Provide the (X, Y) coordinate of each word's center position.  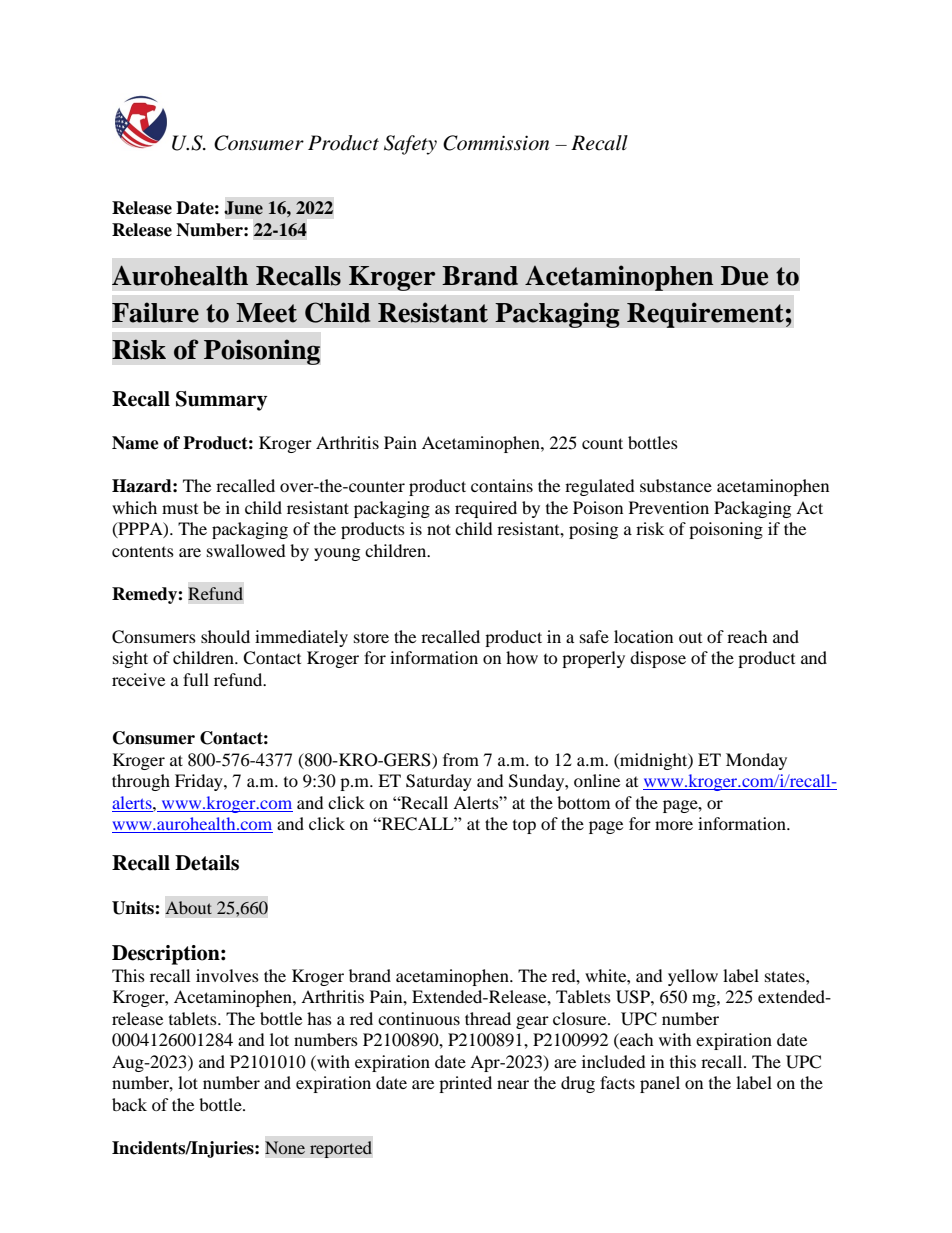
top (524, 827)
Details (207, 863)
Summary (221, 401)
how (522, 657)
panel (660, 1084)
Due (744, 276)
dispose (658, 659)
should (225, 636)
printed (465, 1084)
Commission (496, 143)
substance (676, 485)
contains (502, 485)
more (674, 825)
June (244, 208)
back (129, 1104)
